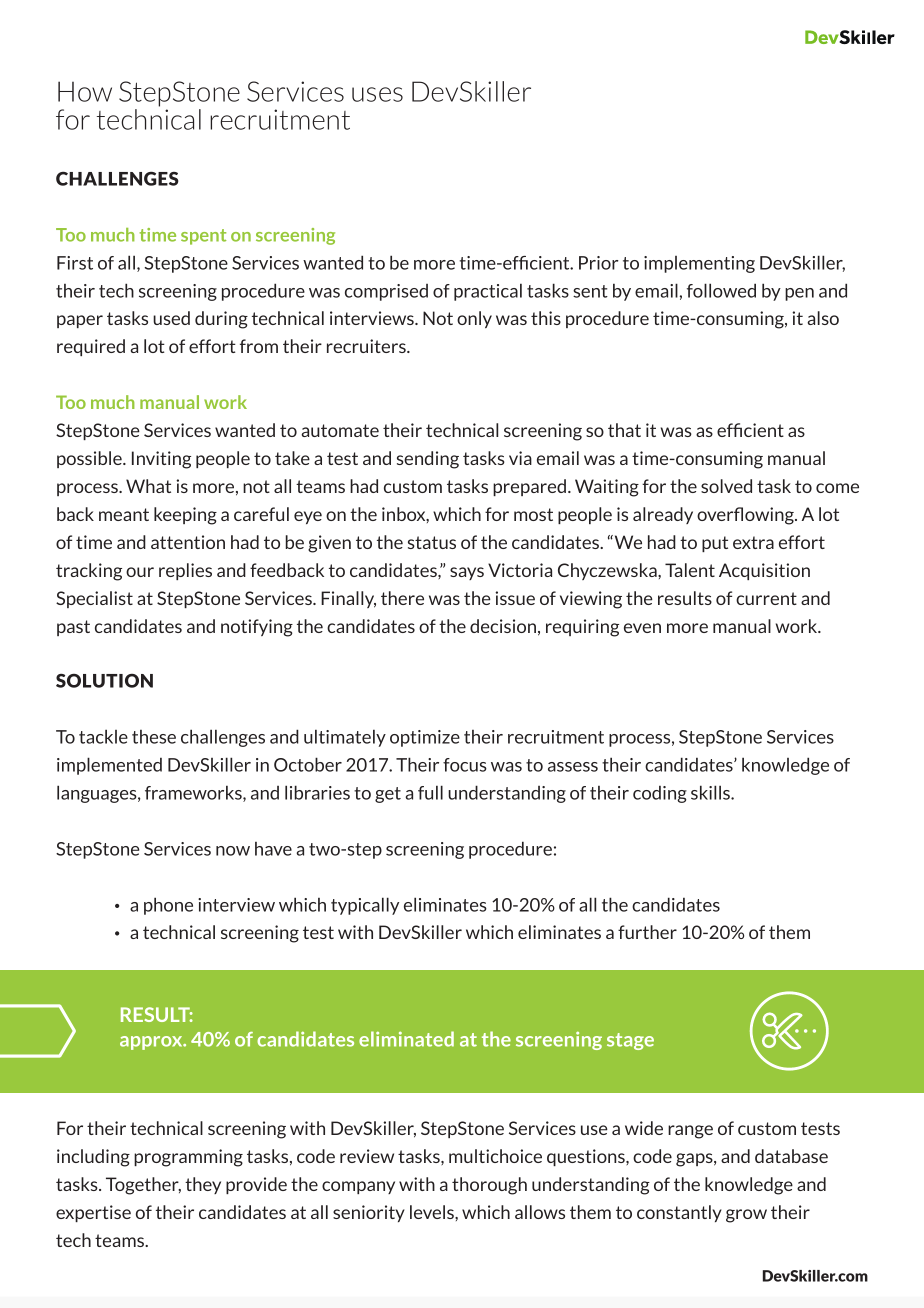 This screenshot has width=924, height=1308. Describe the element at coordinates (85, 91) in the screenshot. I see `How` at that location.
